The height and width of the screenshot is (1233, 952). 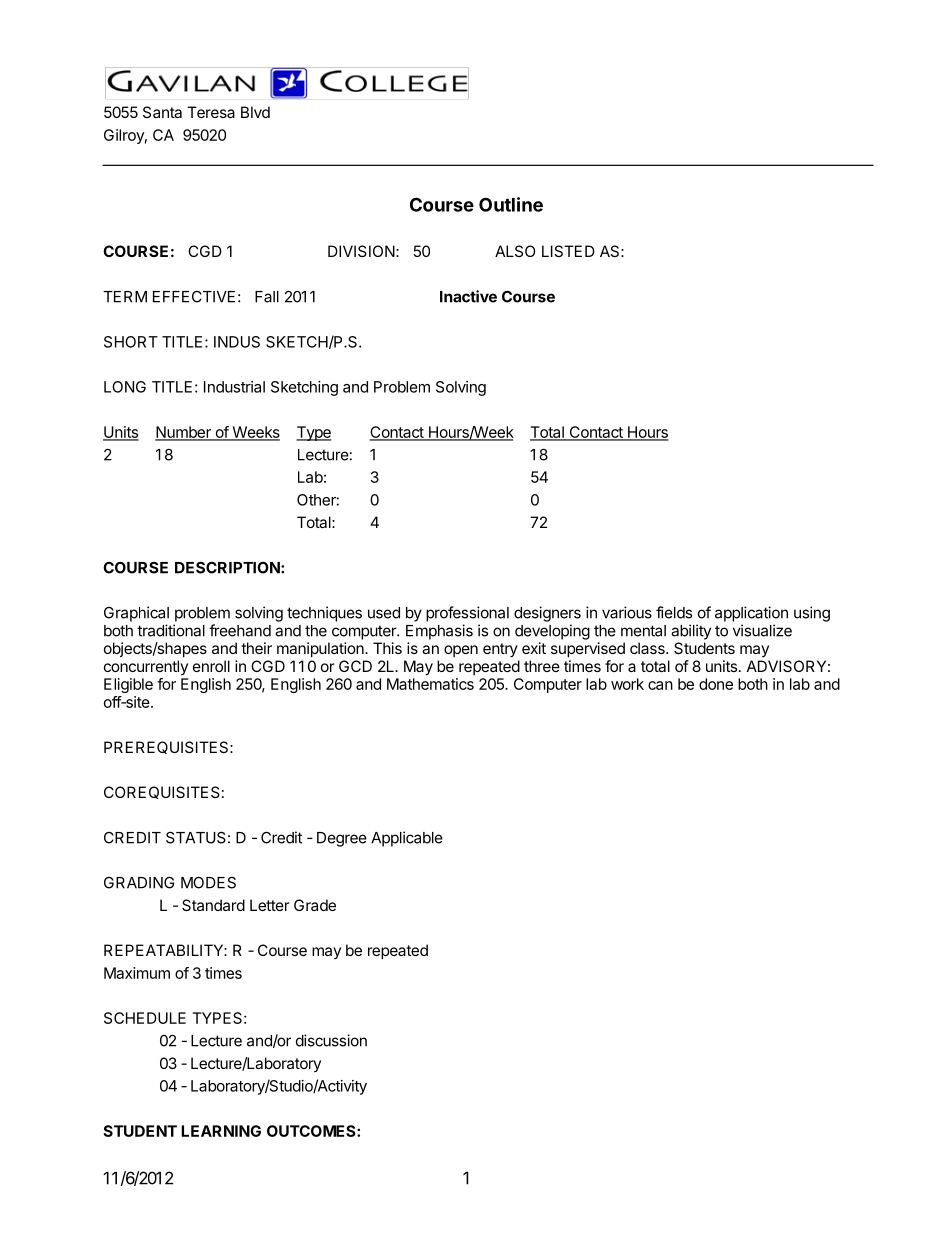 What do you see at coordinates (184, 433) in the screenshot?
I see `Number` at bounding box center [184, 433].
